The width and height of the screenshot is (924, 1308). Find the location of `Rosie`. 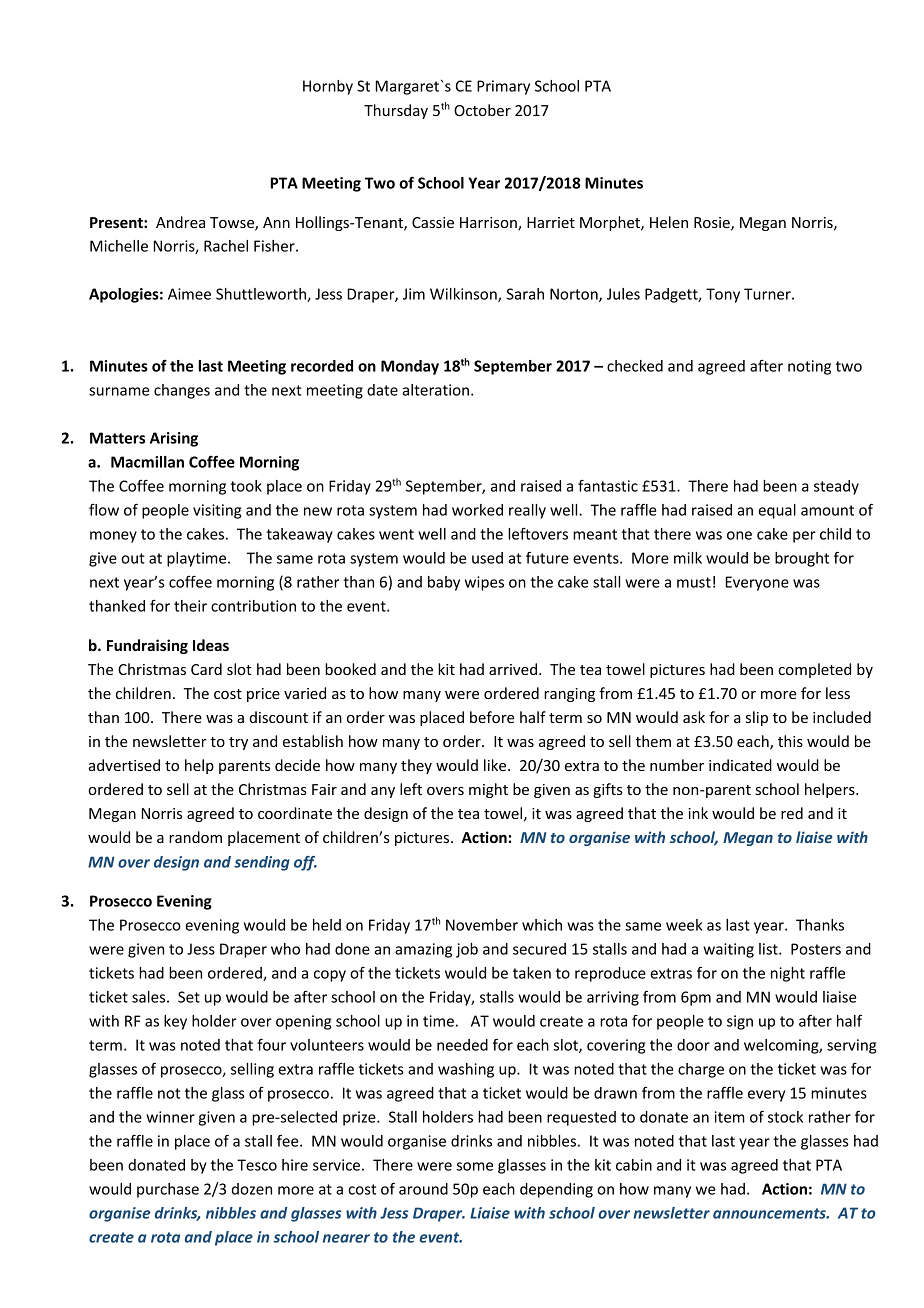

Rosie is located at coordinates (713, 224).
